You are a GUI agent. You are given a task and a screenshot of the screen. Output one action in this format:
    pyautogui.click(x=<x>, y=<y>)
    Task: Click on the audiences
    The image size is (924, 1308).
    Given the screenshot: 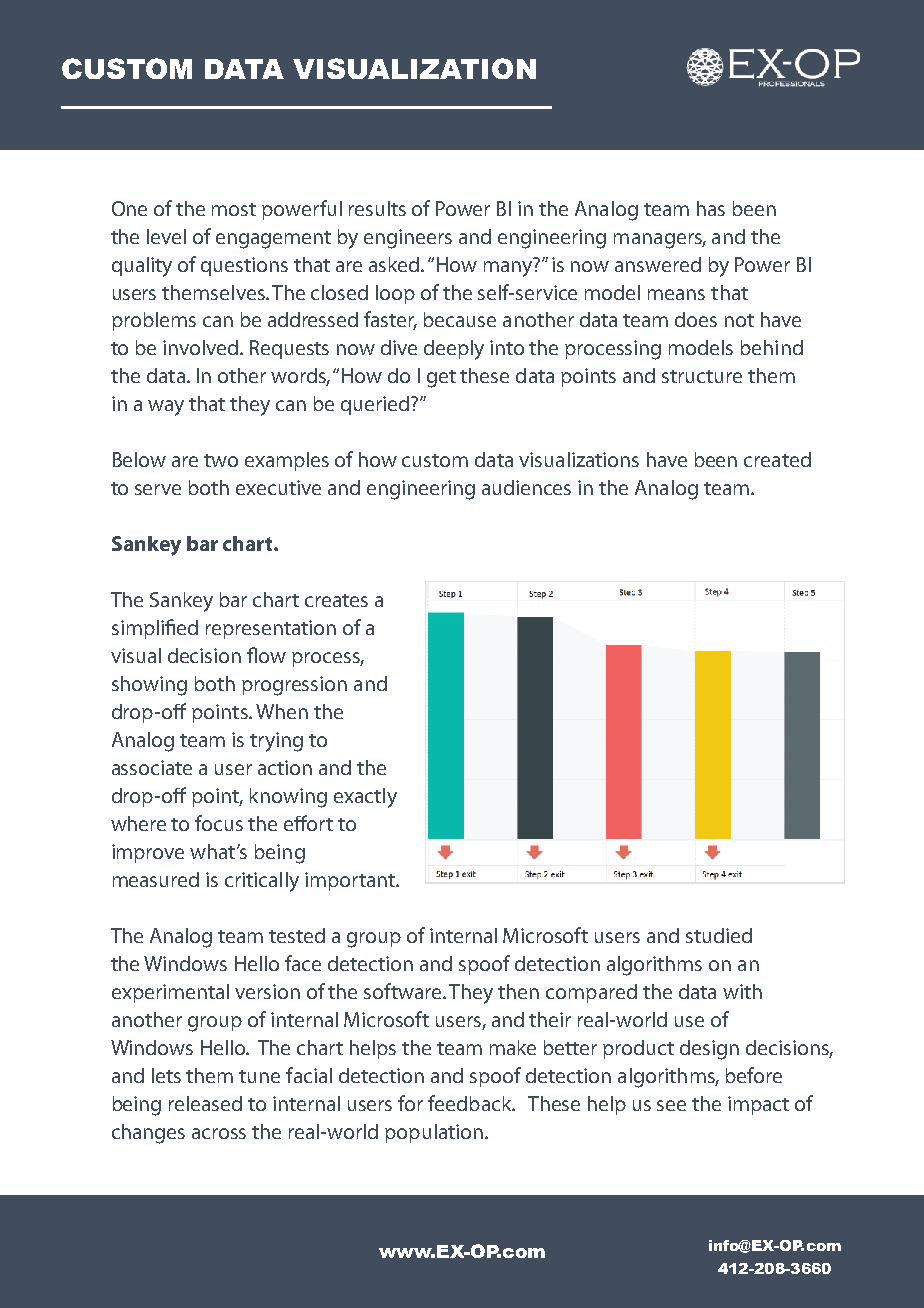 What is the action you would take?
    pyautogui.click(x=526, y=487)
